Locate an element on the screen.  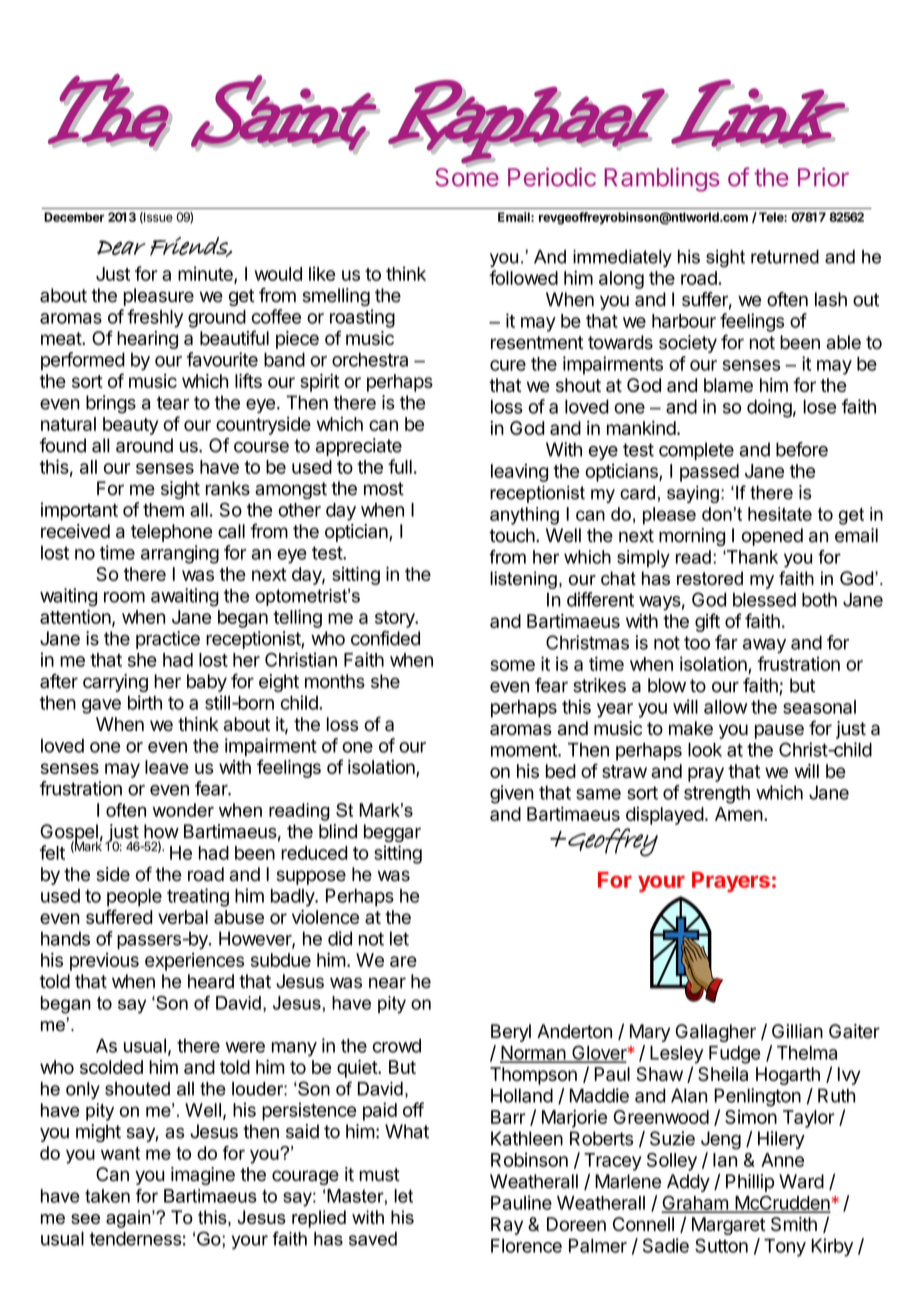
doing is located at coordinates (769, 408).
